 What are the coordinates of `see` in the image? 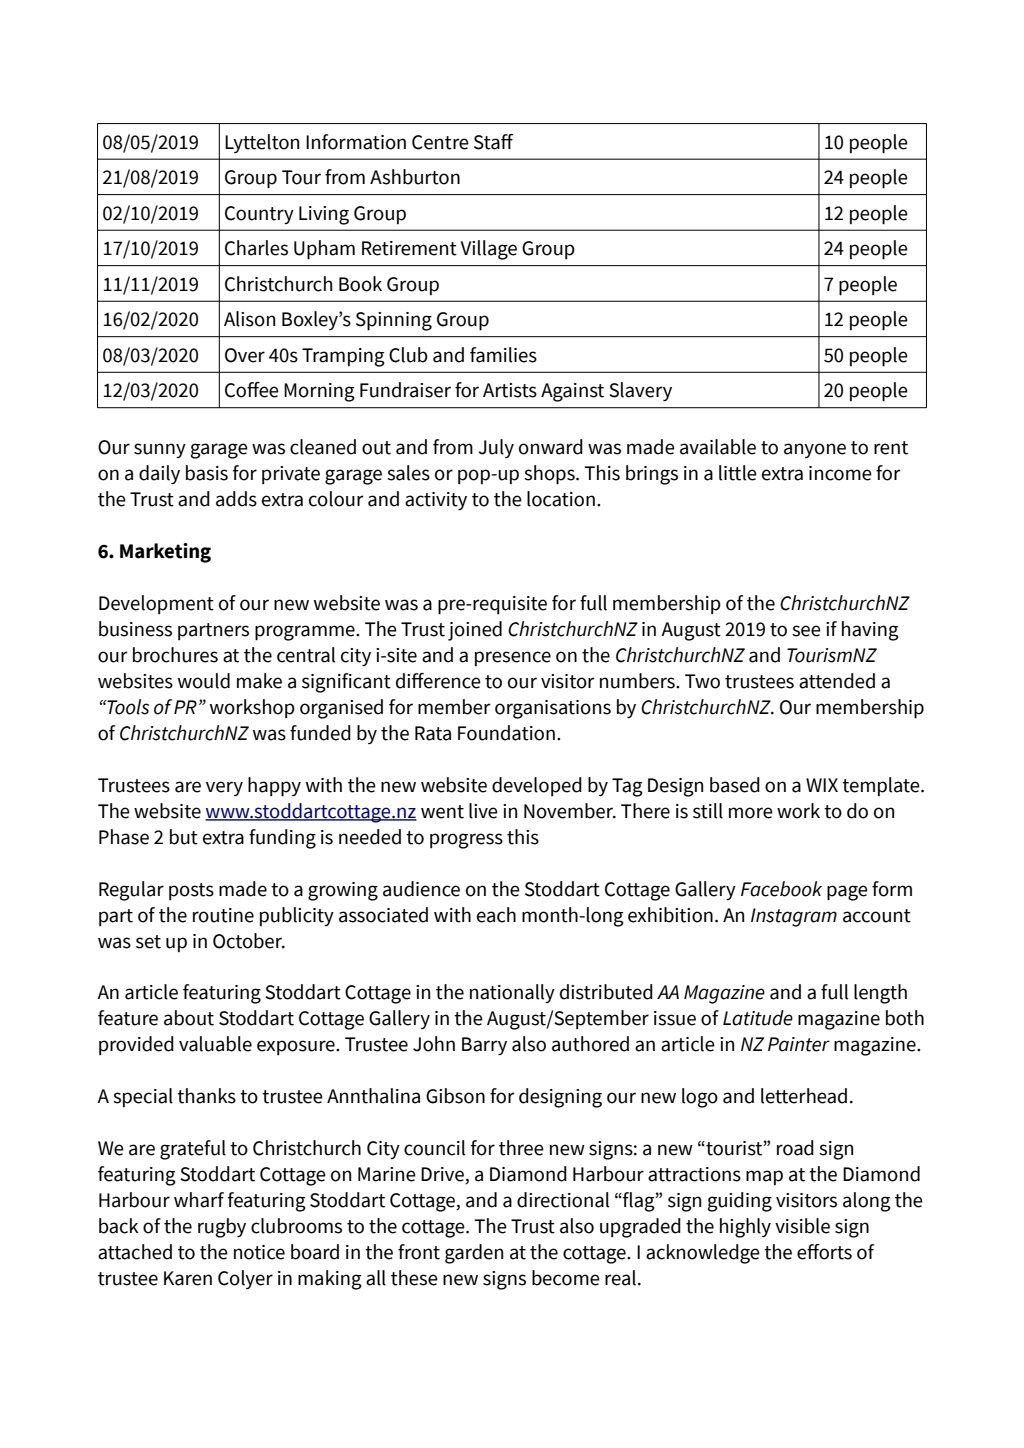 It's located at (806, 631).
